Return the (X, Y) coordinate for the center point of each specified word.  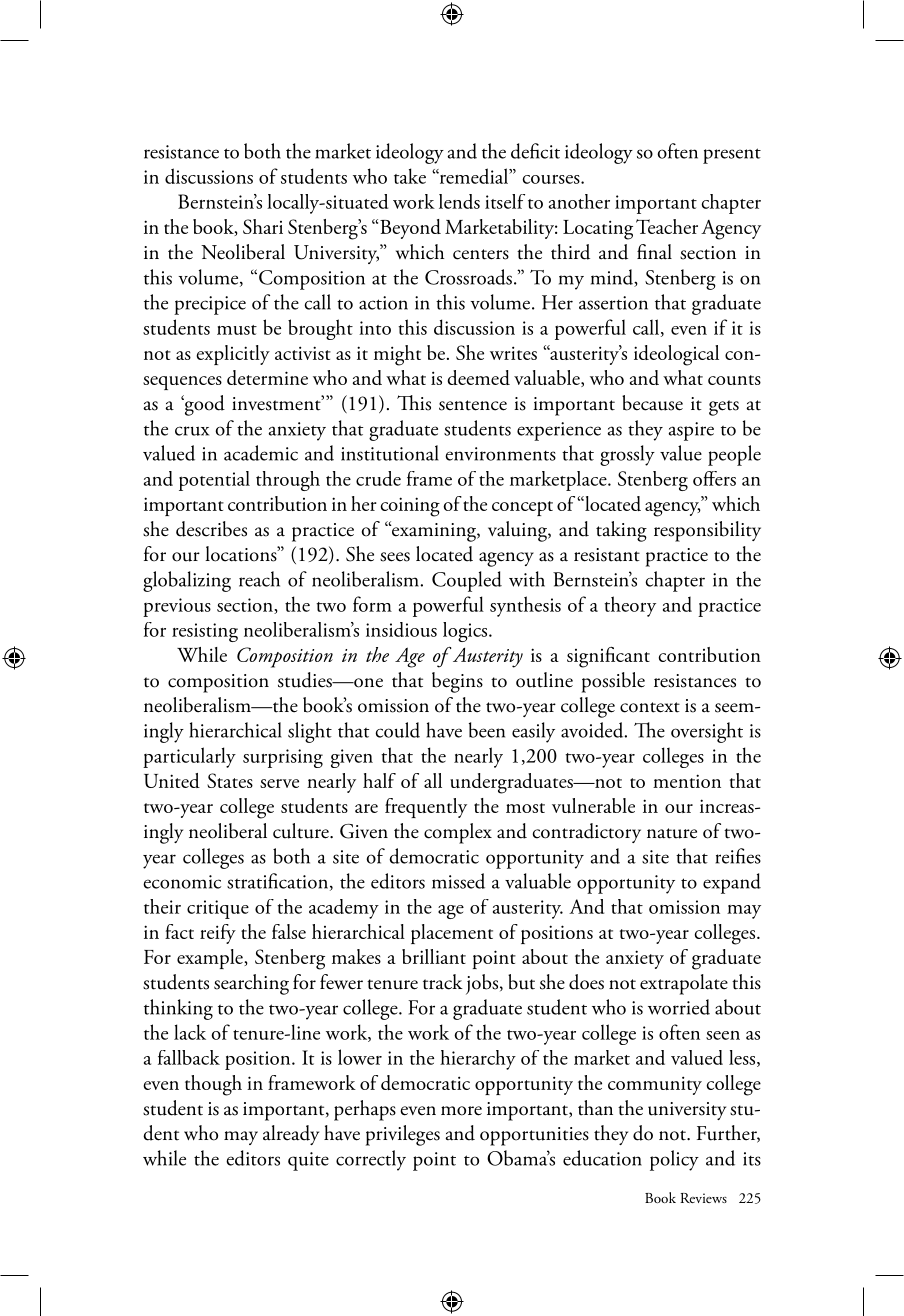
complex (458, 833)
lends (459, 201)
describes (211, 529)
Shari (263, 226)
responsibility (707, 531)
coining (410, 507)
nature (672, 833)
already (291, 1135)
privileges (403, 1135)
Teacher (667, 226)
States (230, 780)
